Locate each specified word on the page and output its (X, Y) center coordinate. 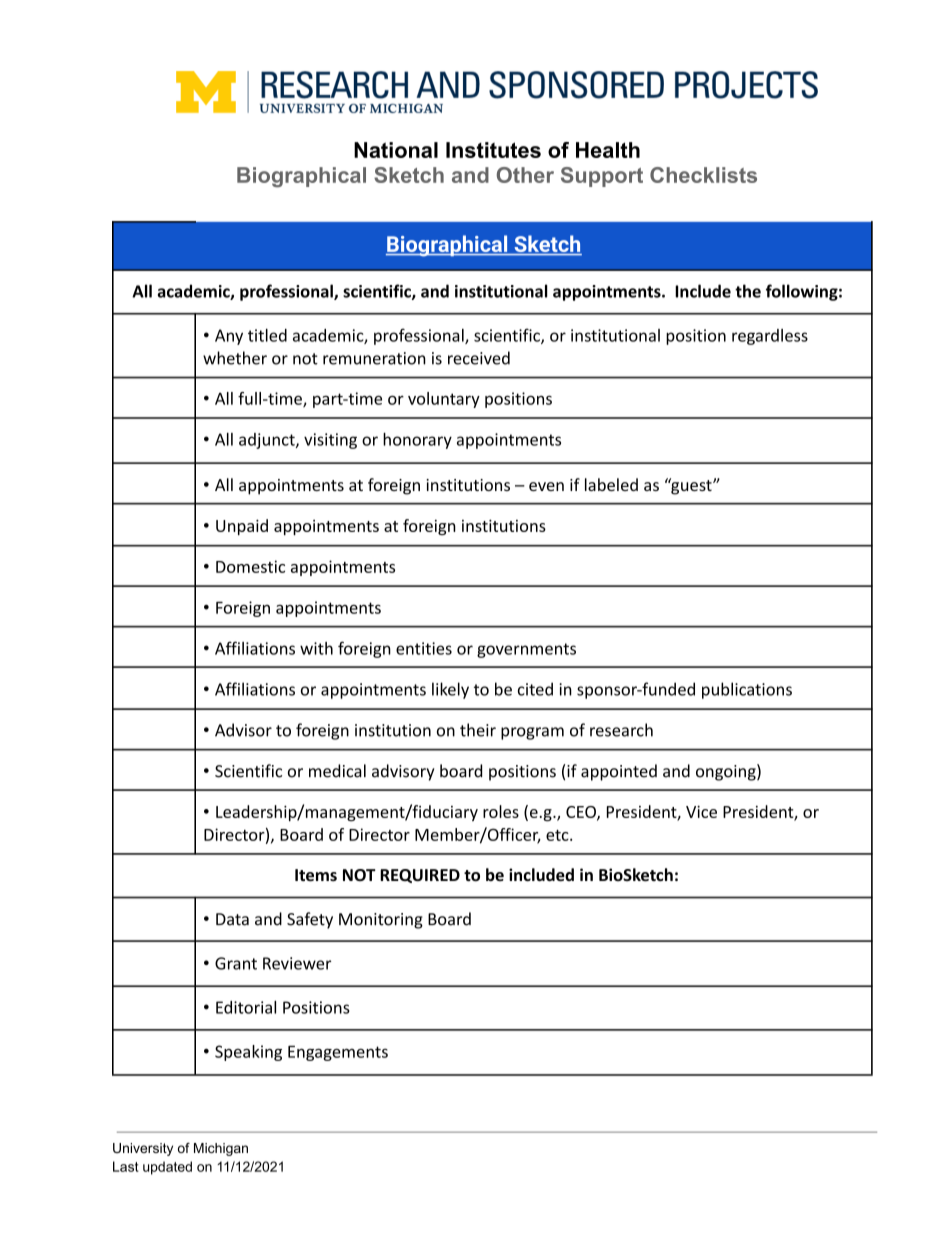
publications (747, 690)
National (396, 150)
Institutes (493, 150)
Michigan (221, 1149)
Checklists (703, 175)
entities (424, 648)
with (316, 648)
